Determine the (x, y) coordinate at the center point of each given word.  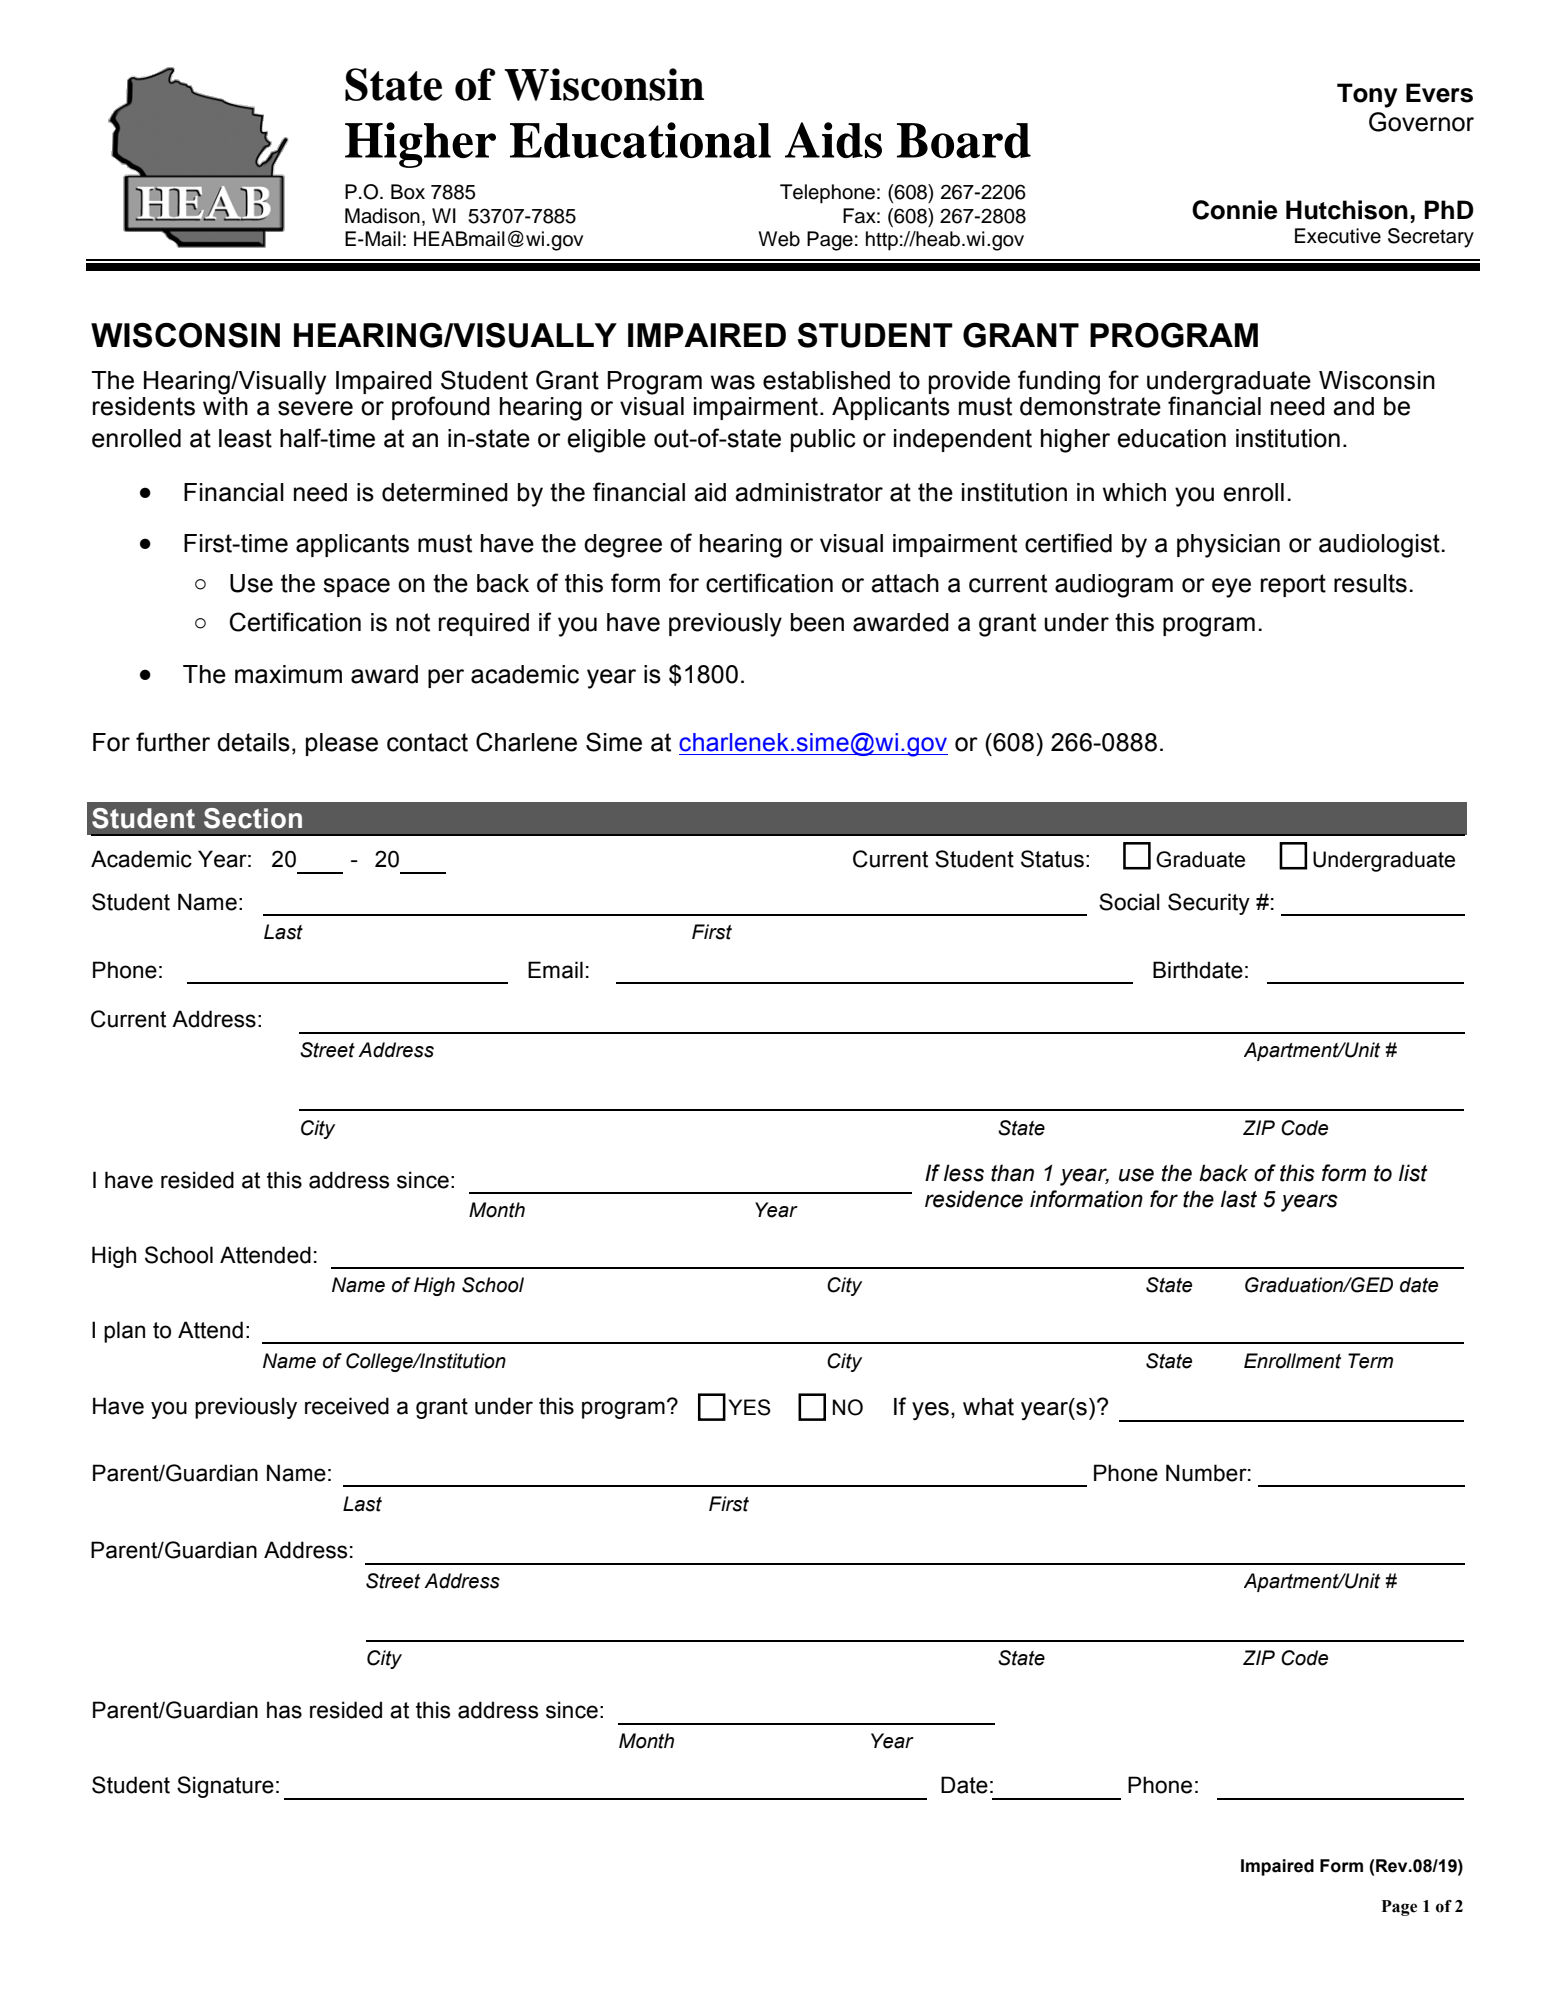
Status (1052, 859)
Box (408, 192)
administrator (809, 492)
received (347, 1406)
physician (1228, 546)
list (1413, 1173)
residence (974, 1199)
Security (1209, 904)
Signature (225, 1787)
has (284, 1710)
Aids (833, 140)
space (356, 587)
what (988, 1407)
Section (253, 818)
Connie (1235, 210)
